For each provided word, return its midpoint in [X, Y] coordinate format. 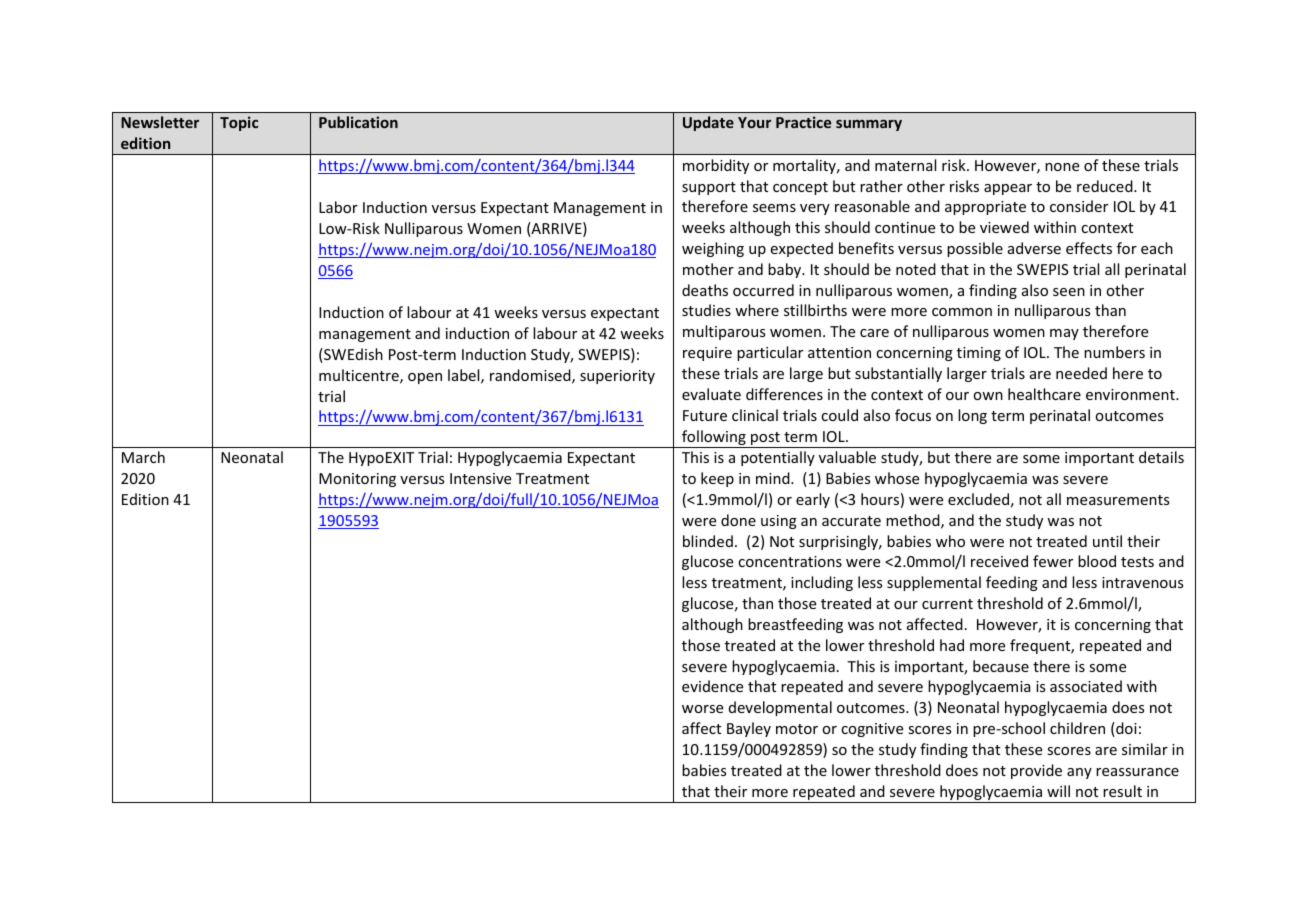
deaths [705, 290]
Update [708, 123]
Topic [239, 123]
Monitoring [357, 480]
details [1161, 457]
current [947, 604]
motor [797, 729]
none [1062, 167]
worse [702, 709]
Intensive [480, 478]
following [714, 439]
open [425, 378]
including [822, 583]
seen [1069, 292]
